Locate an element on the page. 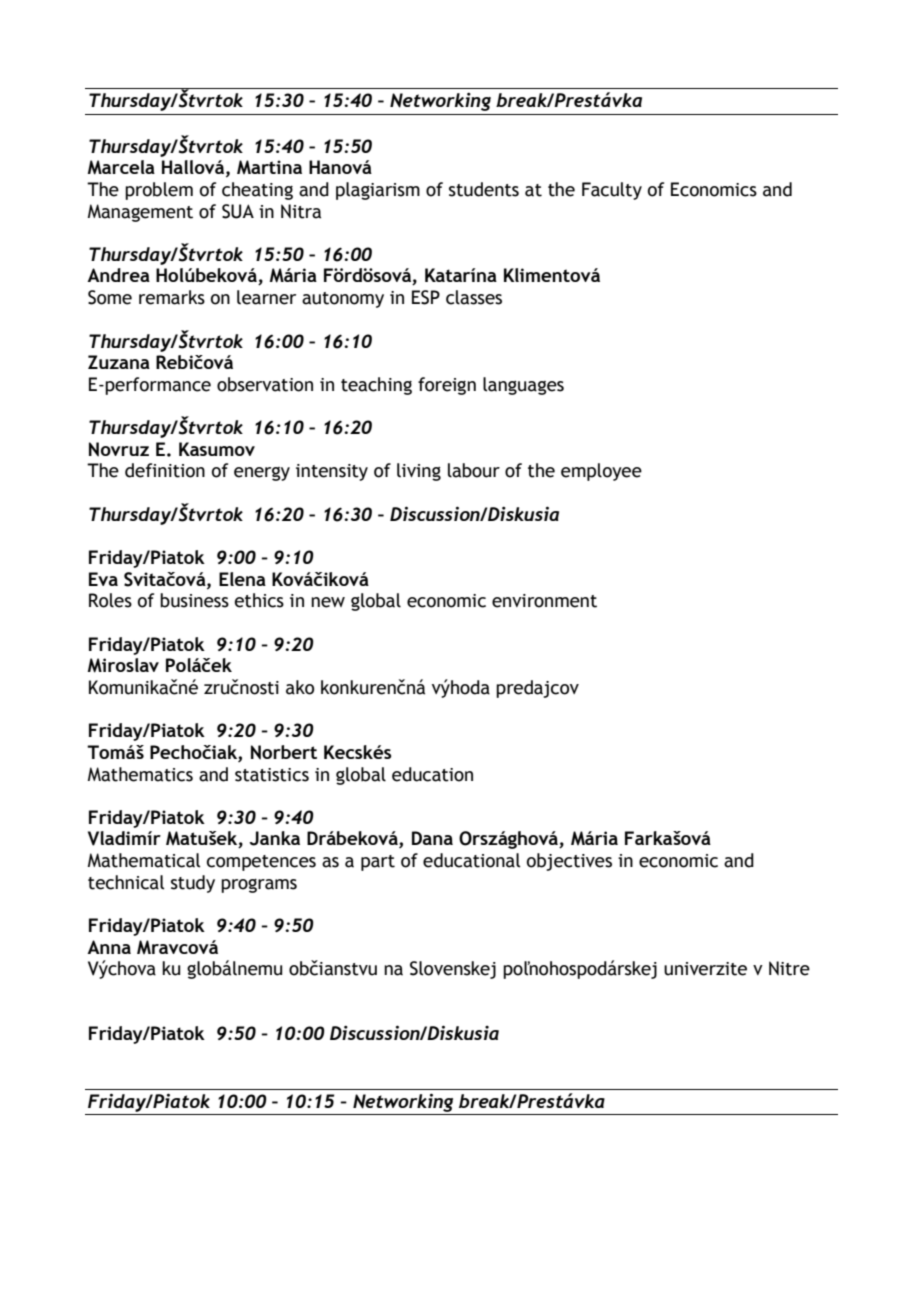 This page has height=1308, width=924. languages is located at coordinates (523, 386).
